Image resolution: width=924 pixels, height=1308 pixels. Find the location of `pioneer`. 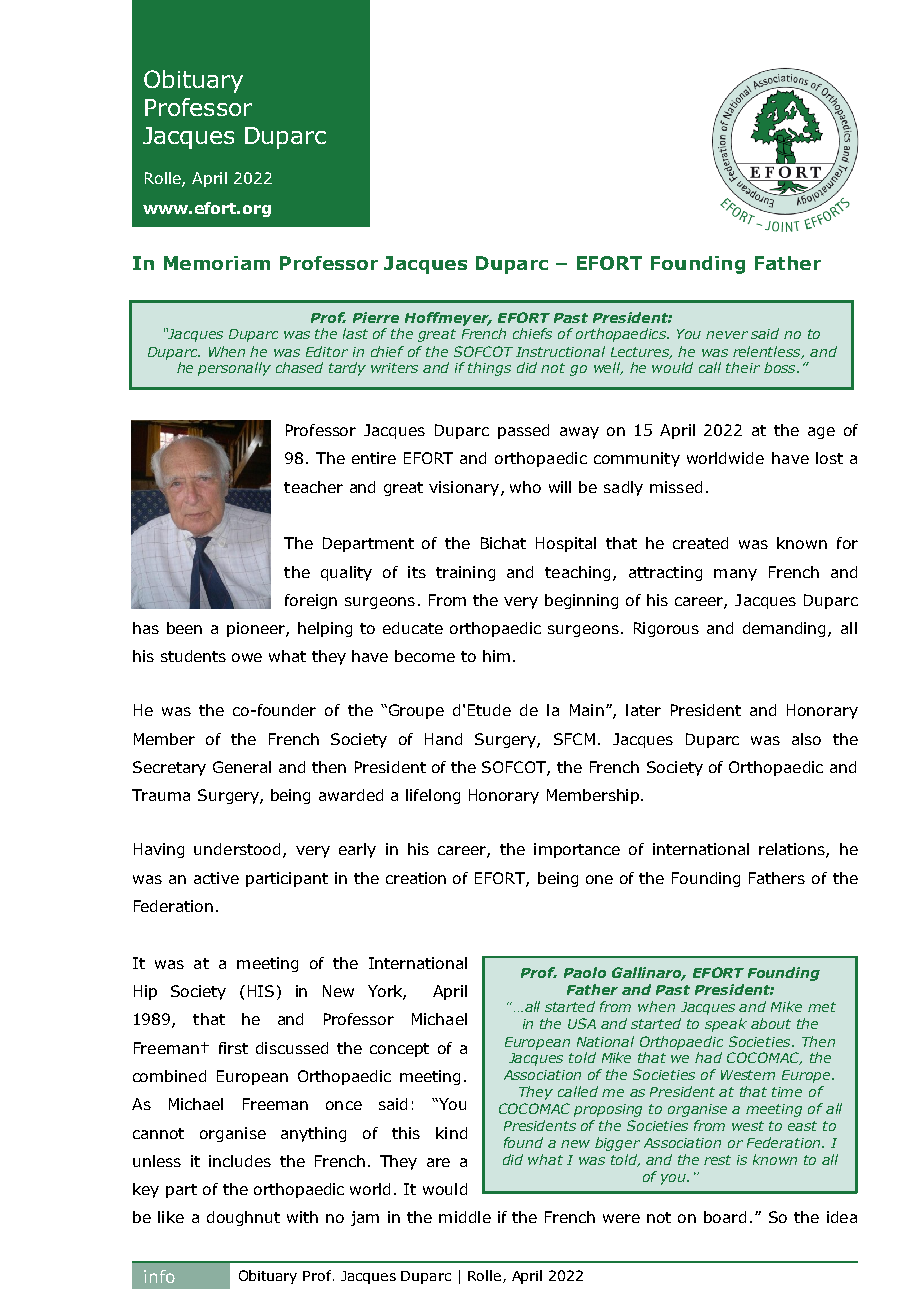

pioneer is located at coordinates (257, 629).
